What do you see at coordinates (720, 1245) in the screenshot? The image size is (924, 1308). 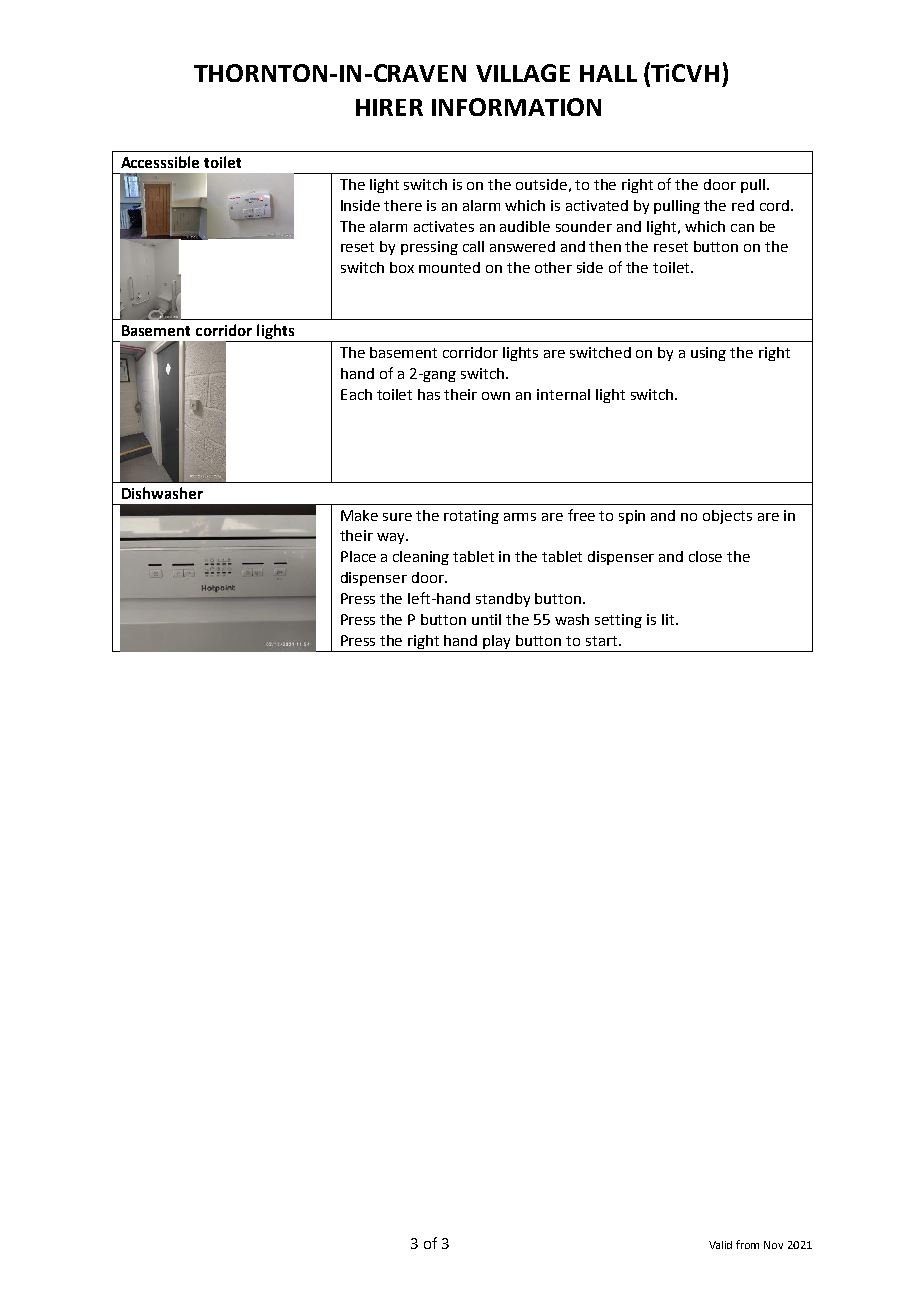 I see `Valid` at bounding box center [720, 1245].
